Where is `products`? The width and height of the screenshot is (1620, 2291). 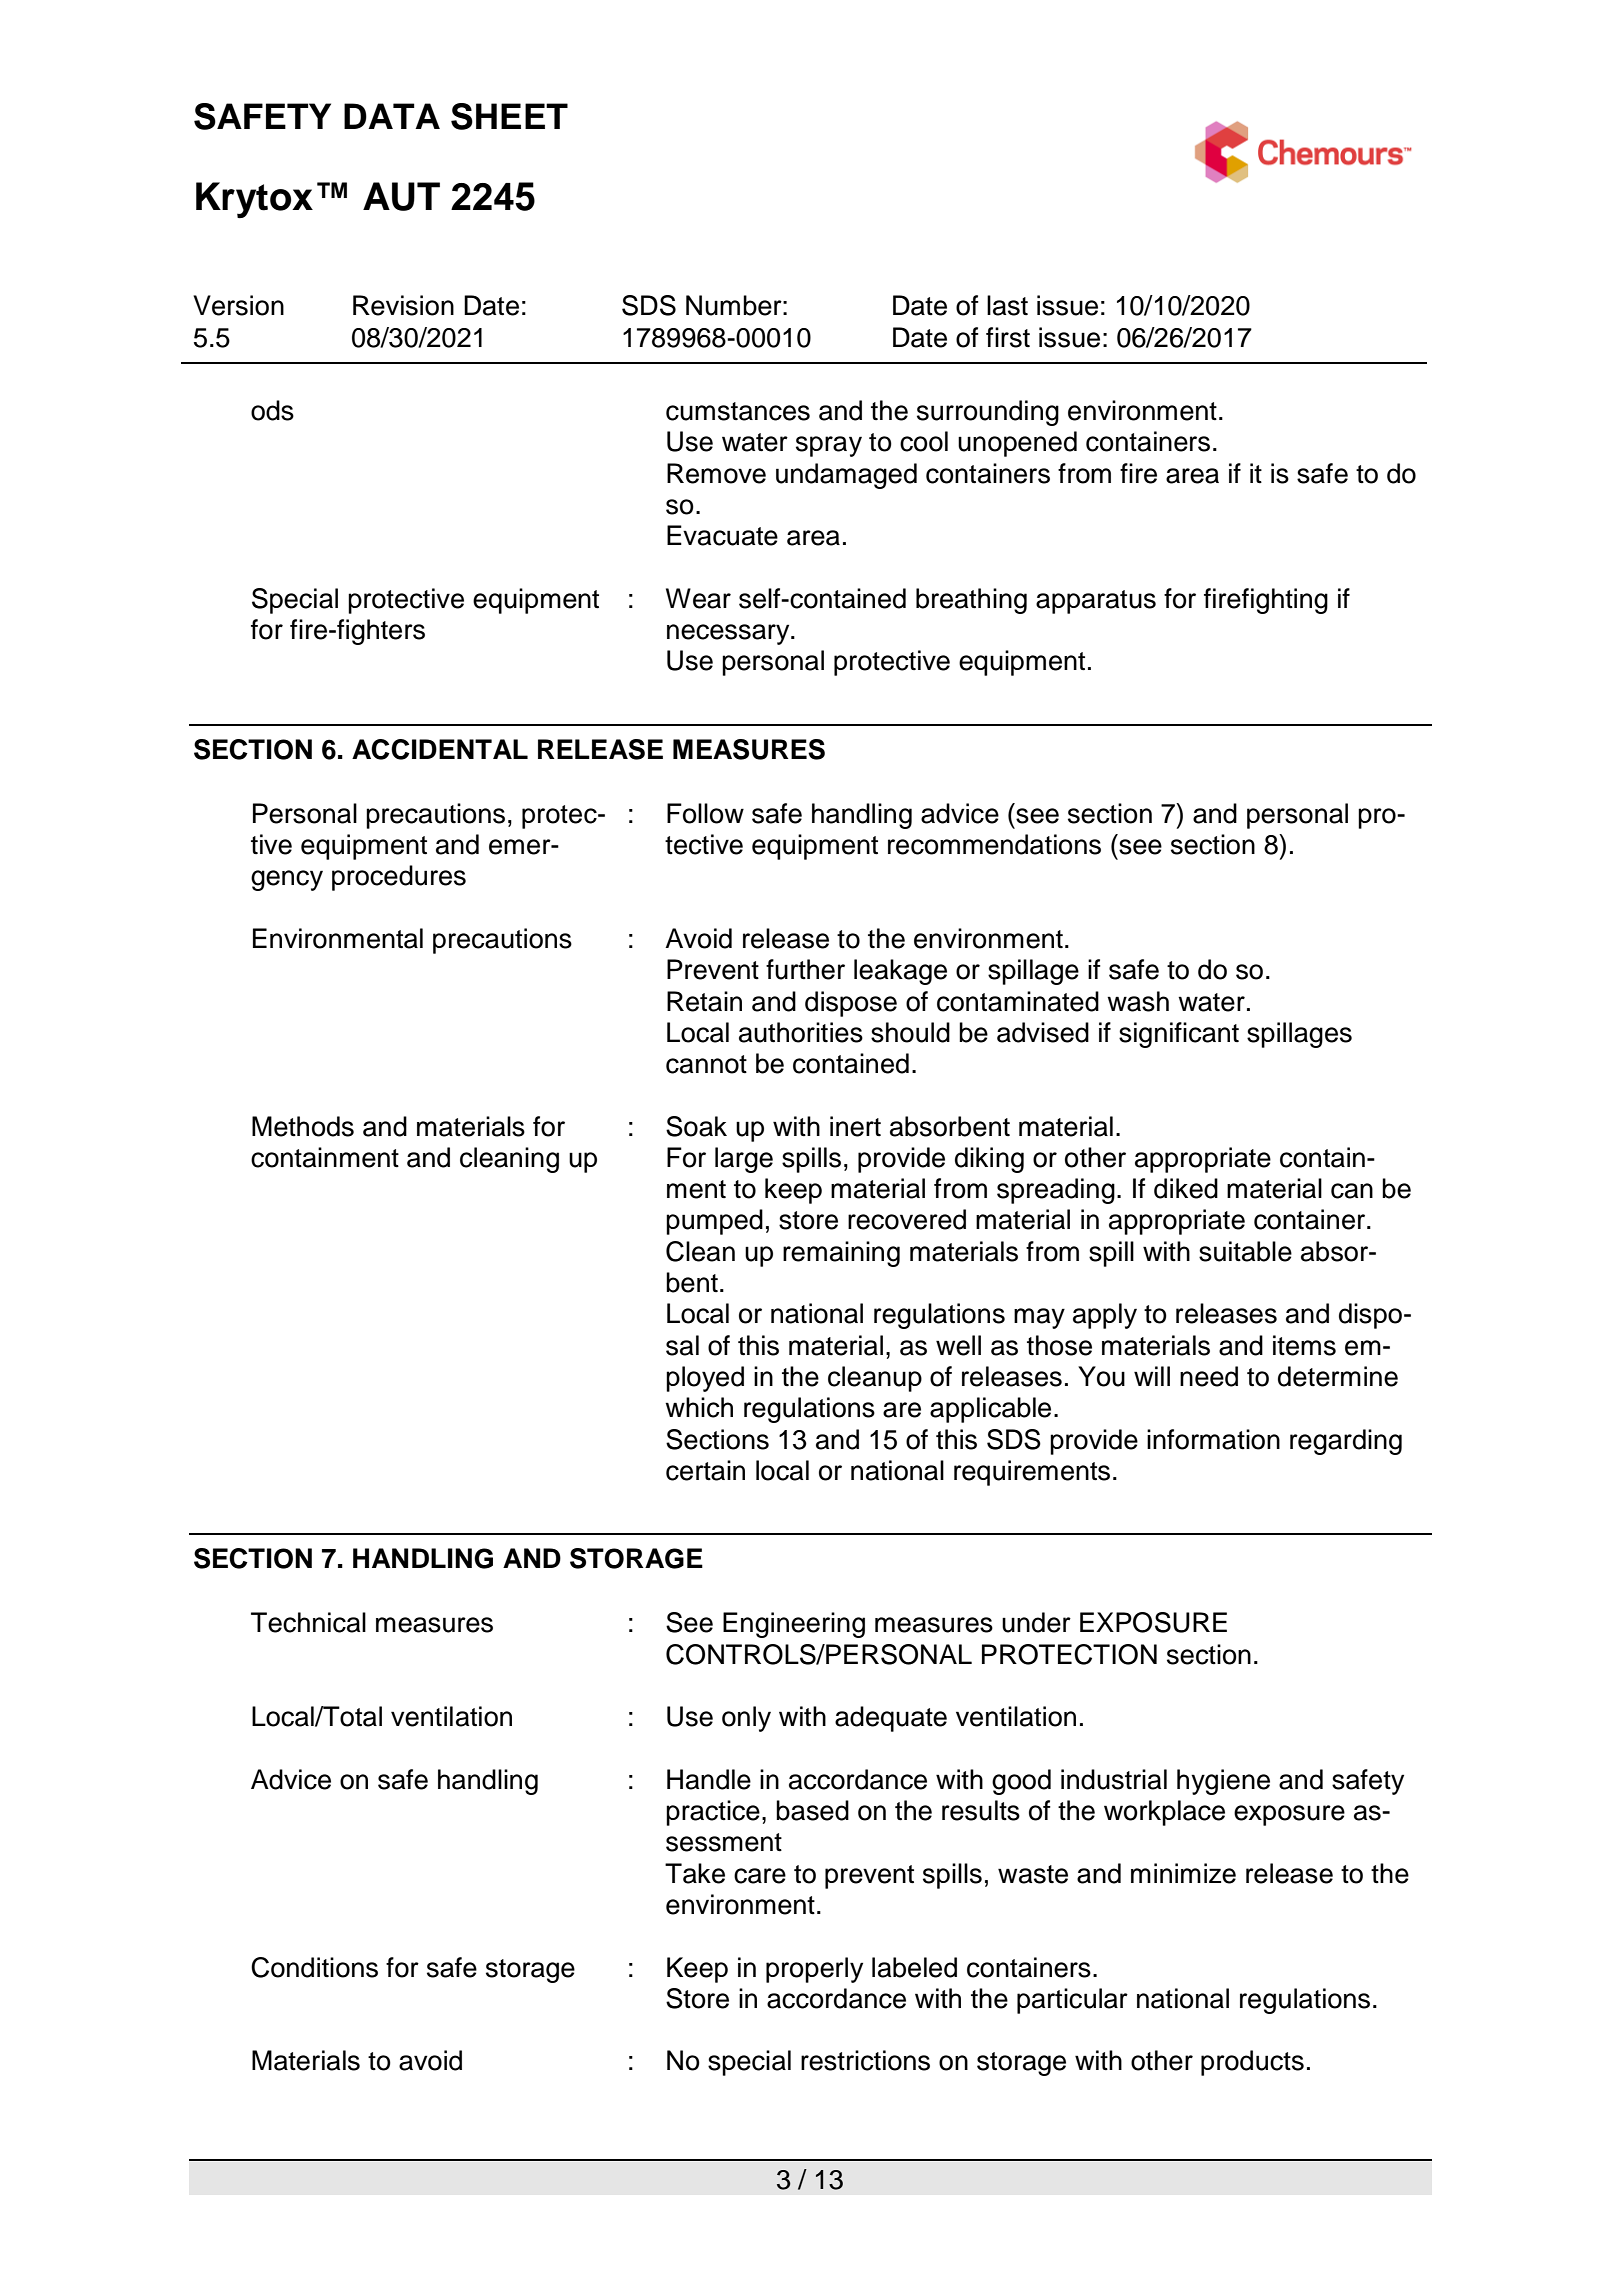 products is located at coordinates (1252, 2063).
